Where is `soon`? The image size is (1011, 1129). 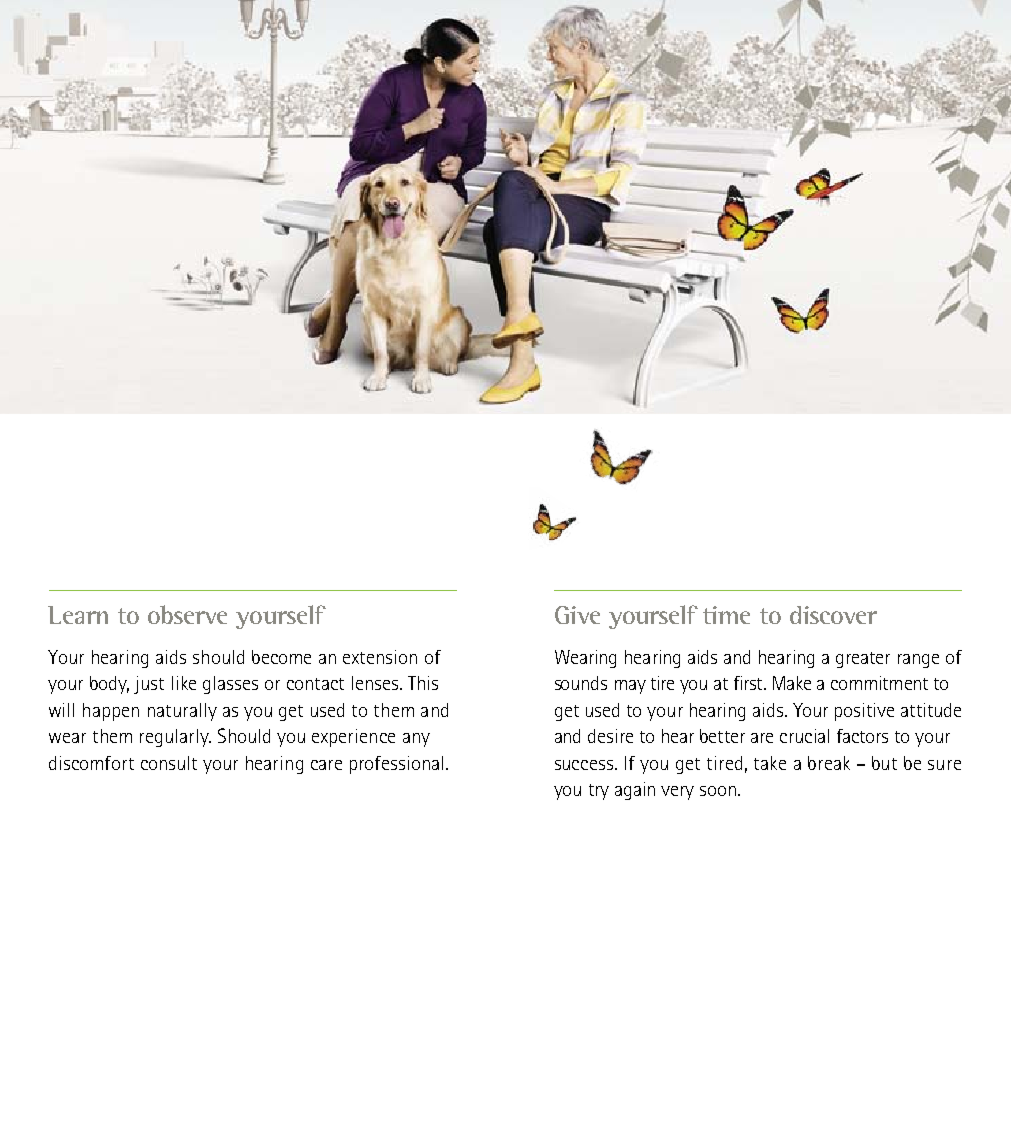
soon is located at coordinates (718, 791).
